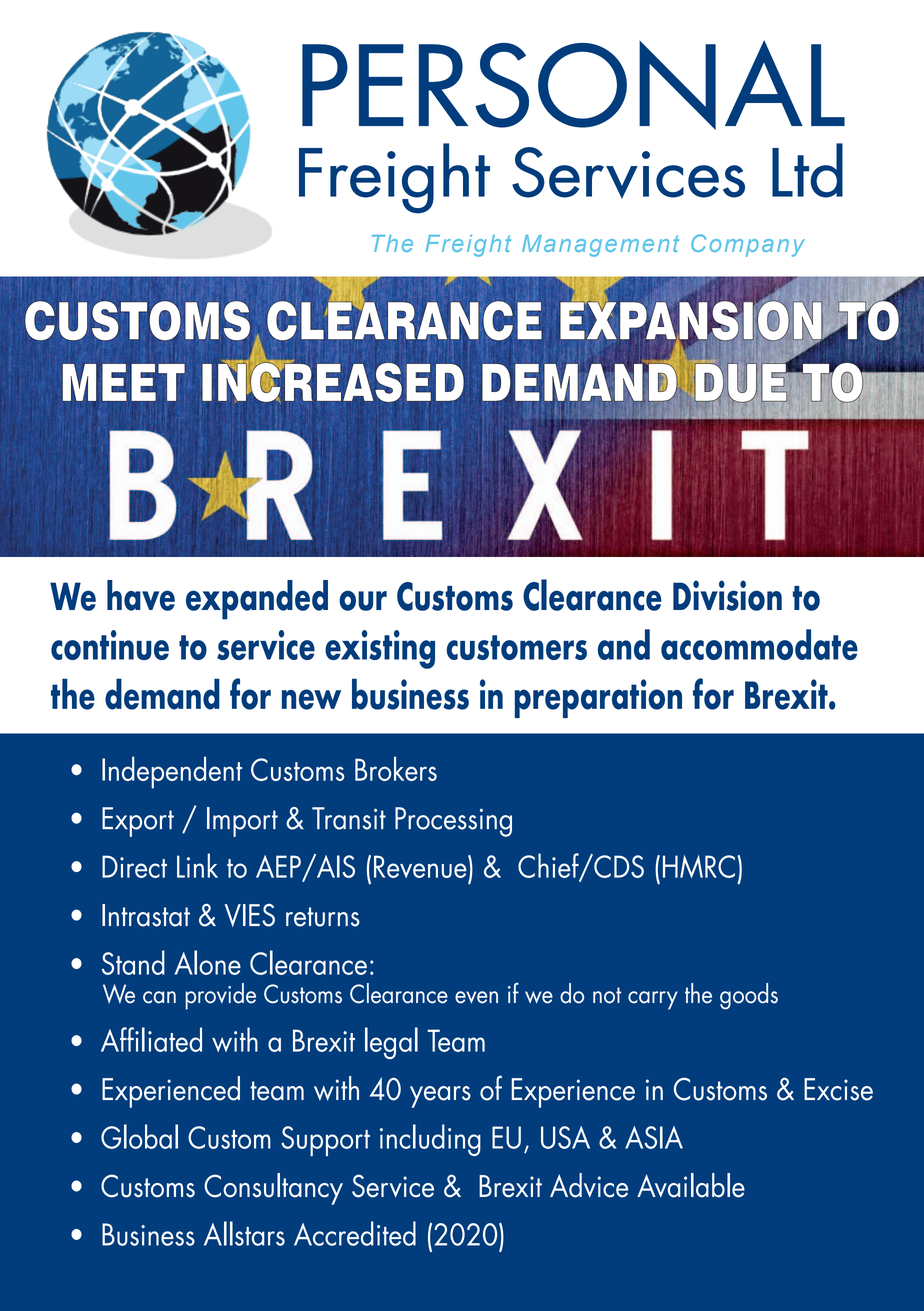 Image resolution: width=924 pixels, height=1311 pixels. Describe the element at coordinates (807, 170) in the document. I see `Ltd` at that location.
